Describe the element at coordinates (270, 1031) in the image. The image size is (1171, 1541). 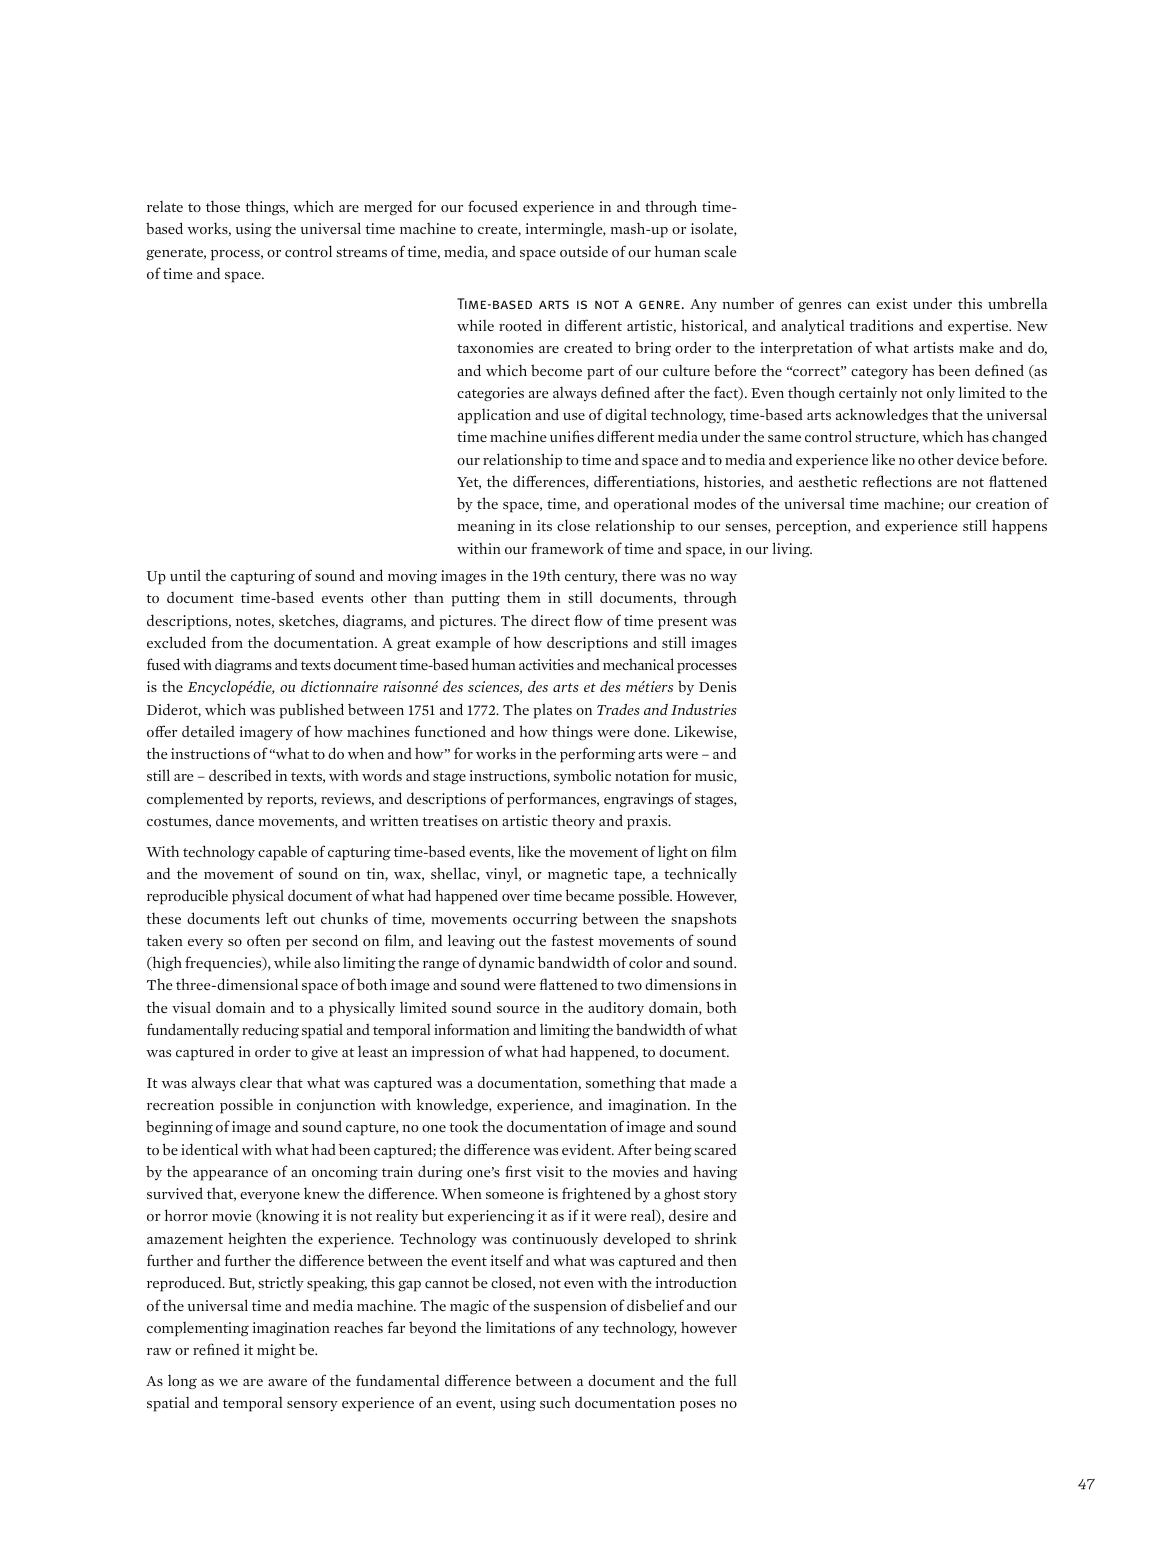
I see `reducing` at that location.
